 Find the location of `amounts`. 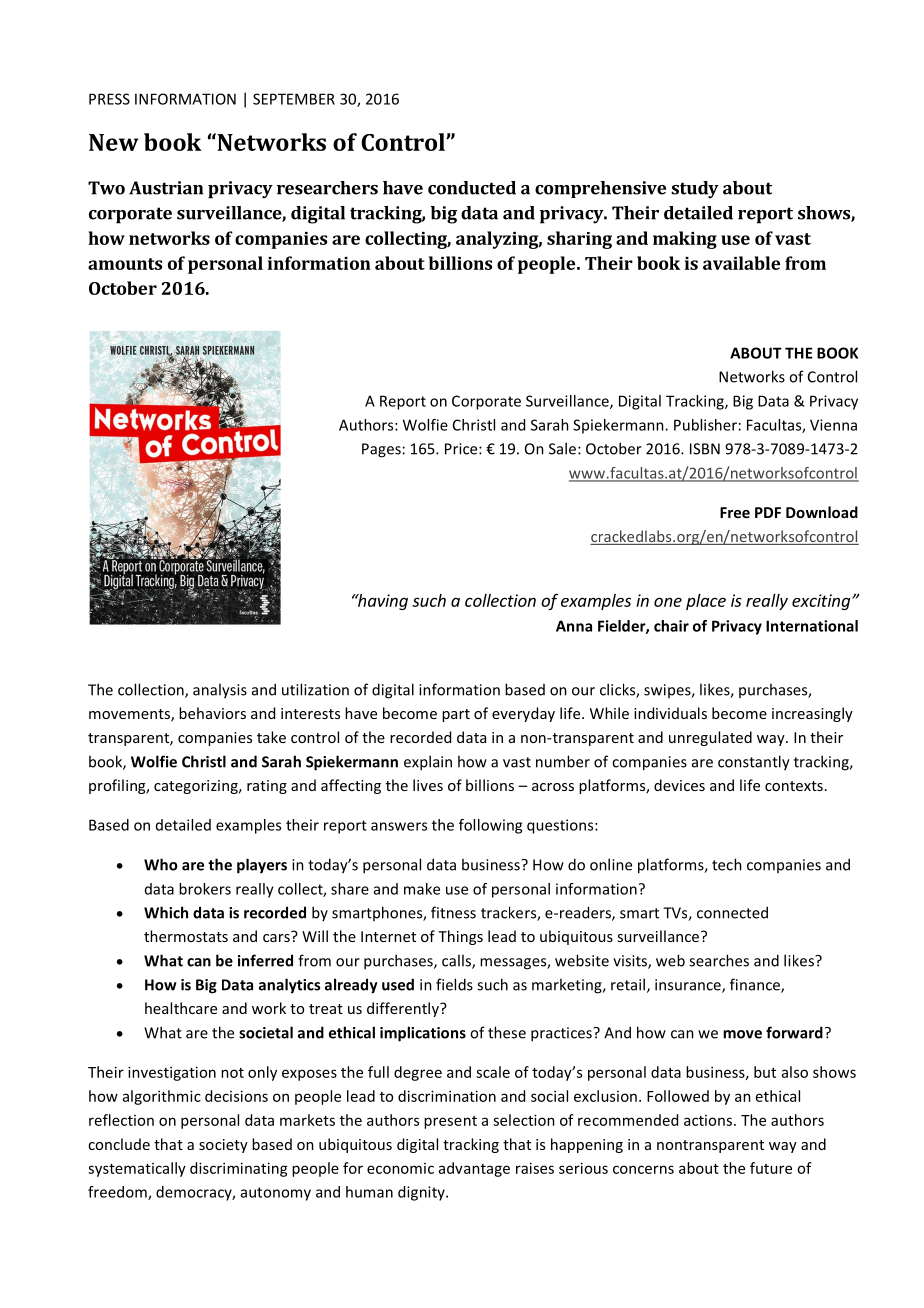

amounts is located at coordinates (125, 264).
